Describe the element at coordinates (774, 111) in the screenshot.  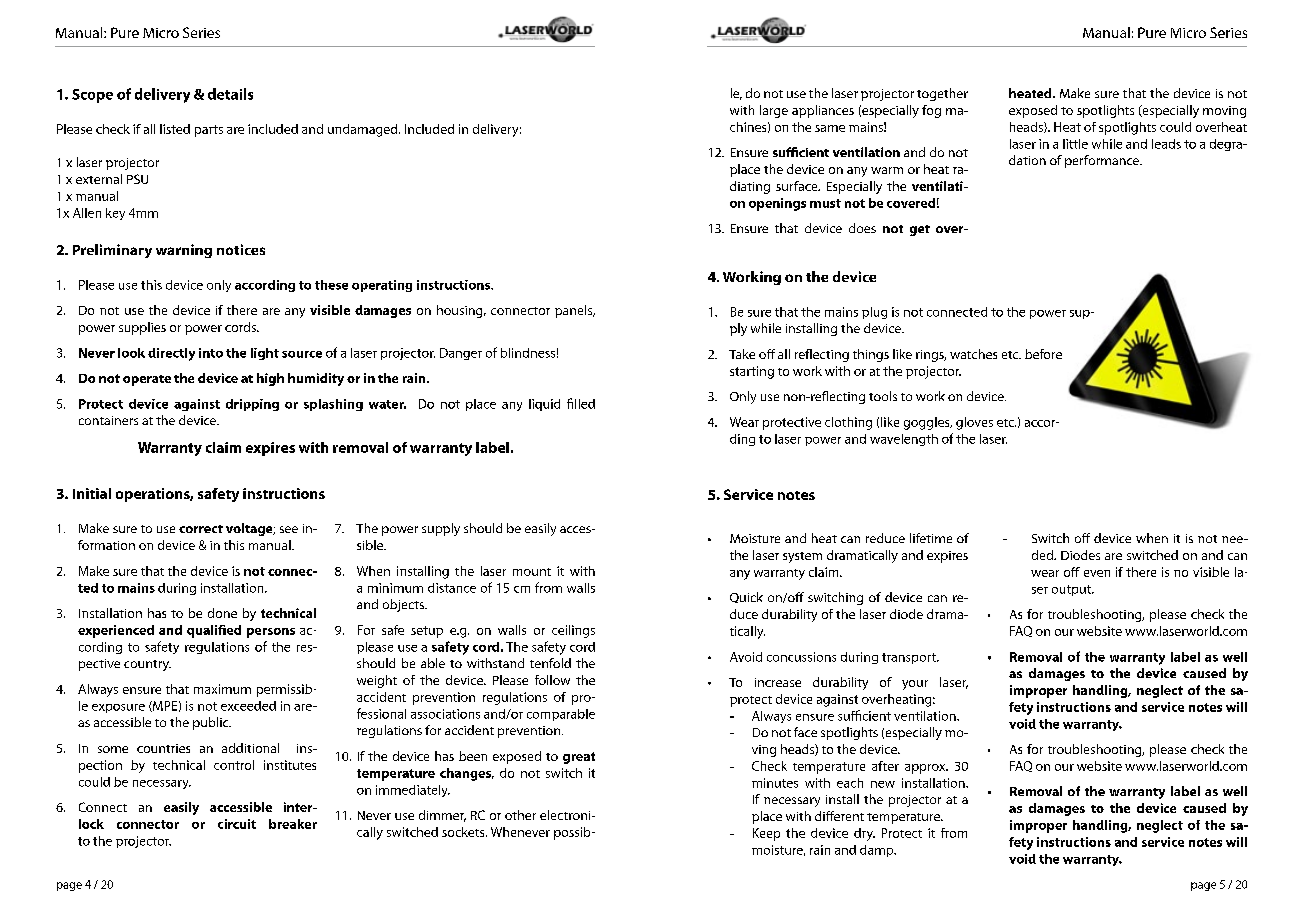
I see `large` at that location.
